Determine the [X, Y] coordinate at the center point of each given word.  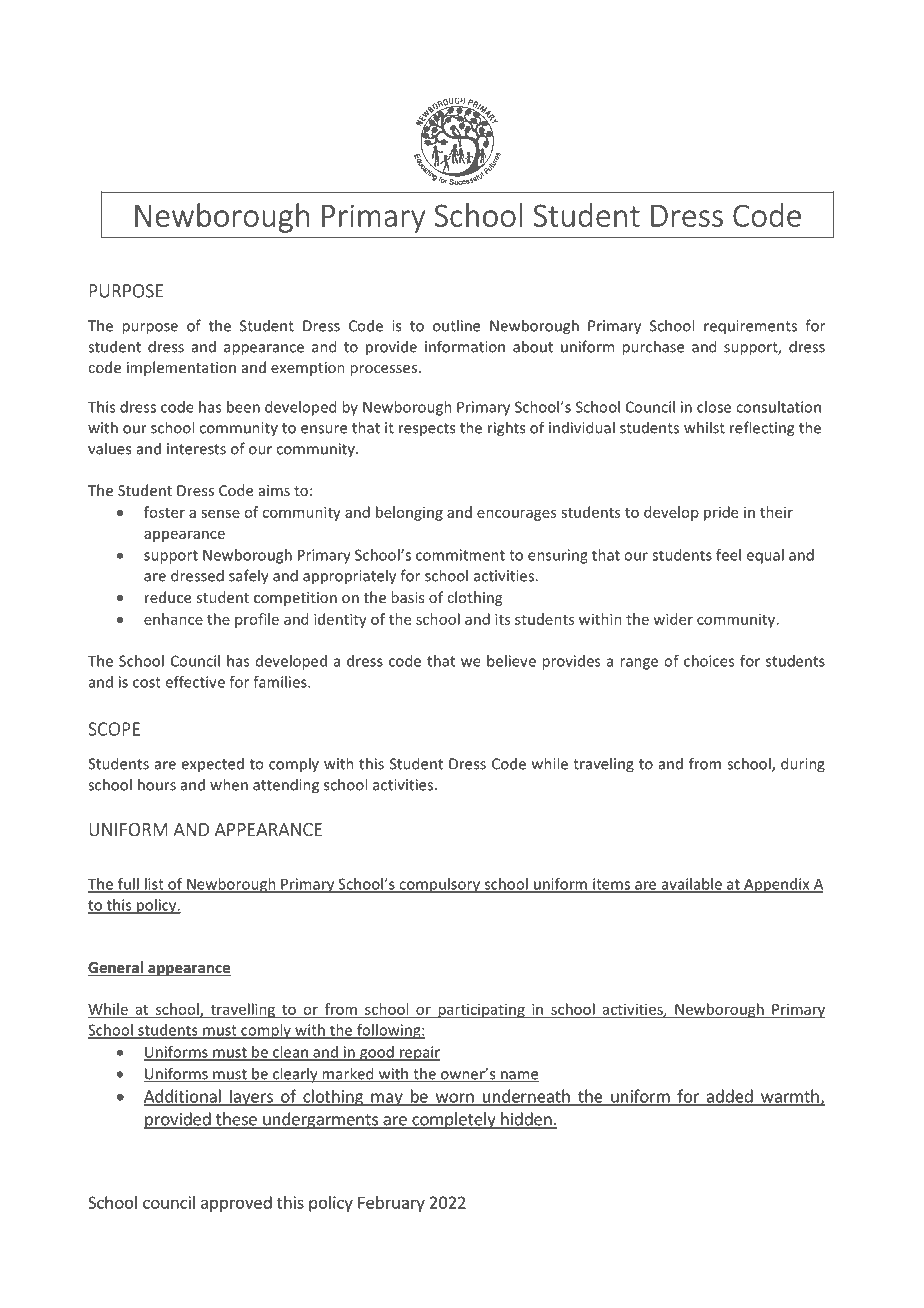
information [465, 346]
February [391, 1204]
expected [212, 765]
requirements [750, 327]
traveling [603, 765]
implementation [181, 368]
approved [236, 1204]
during [803, 765]
